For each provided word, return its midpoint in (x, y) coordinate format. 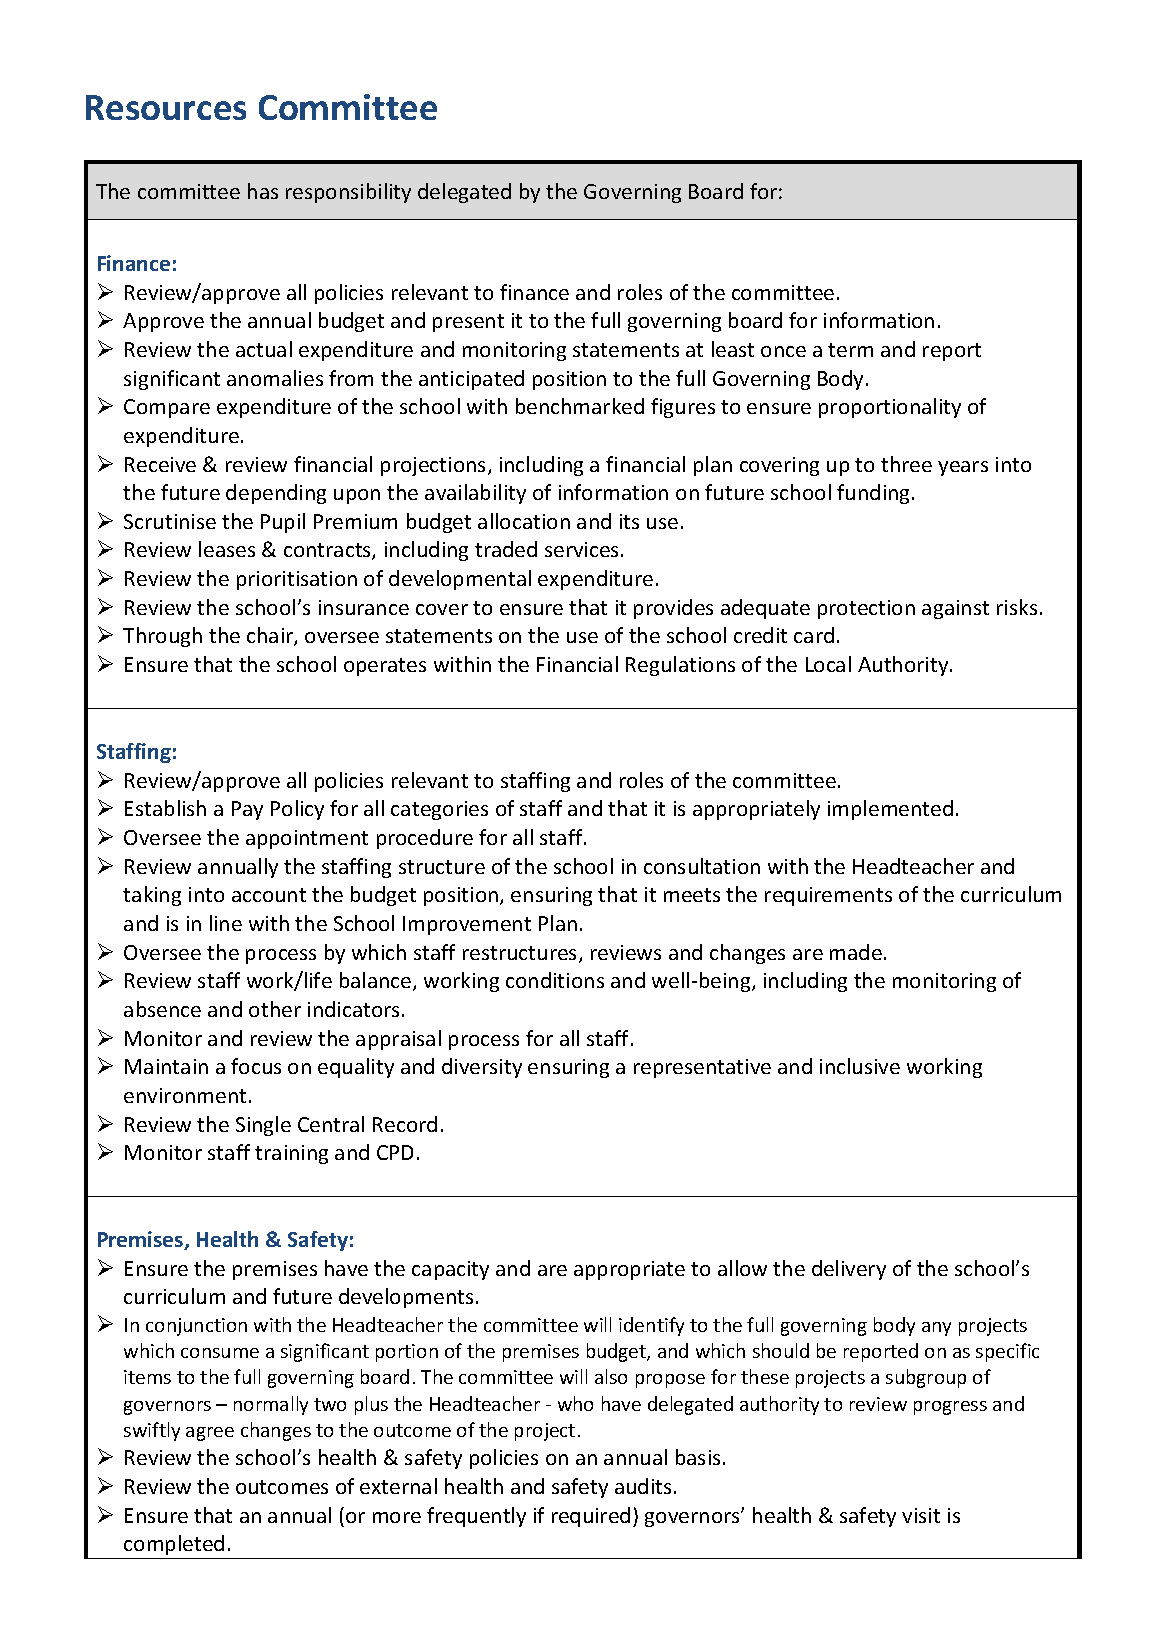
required (591, 1517)
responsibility (348, 193)
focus (256, 1066)
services (583, 549)
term (850, 350)
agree (210, 1434)
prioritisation (297, 580)
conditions (555, 980)
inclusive (860, 1066)
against (955, 609)
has (263, 191)
